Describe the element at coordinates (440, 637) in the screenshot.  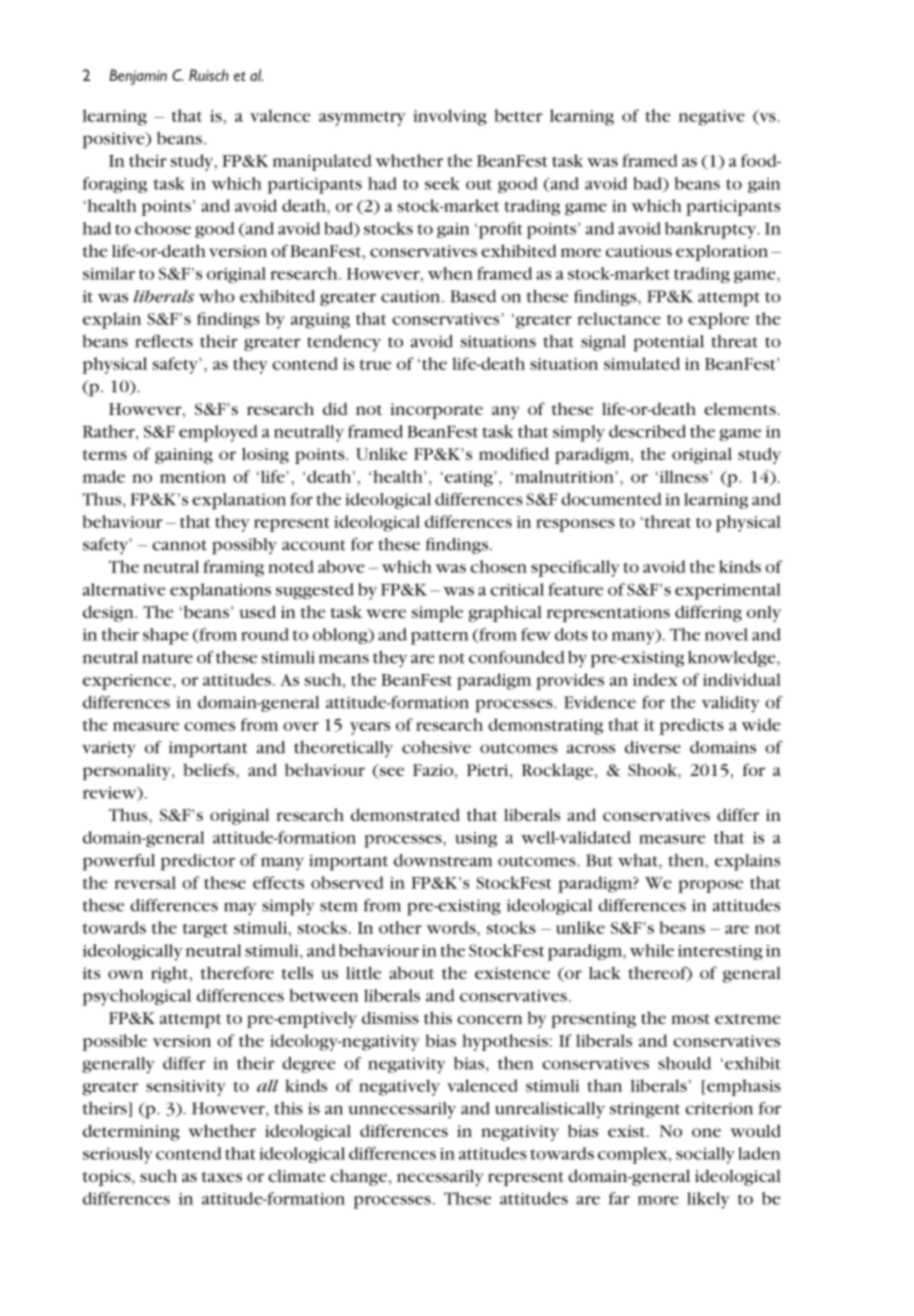
I see `pattern` at that location.
